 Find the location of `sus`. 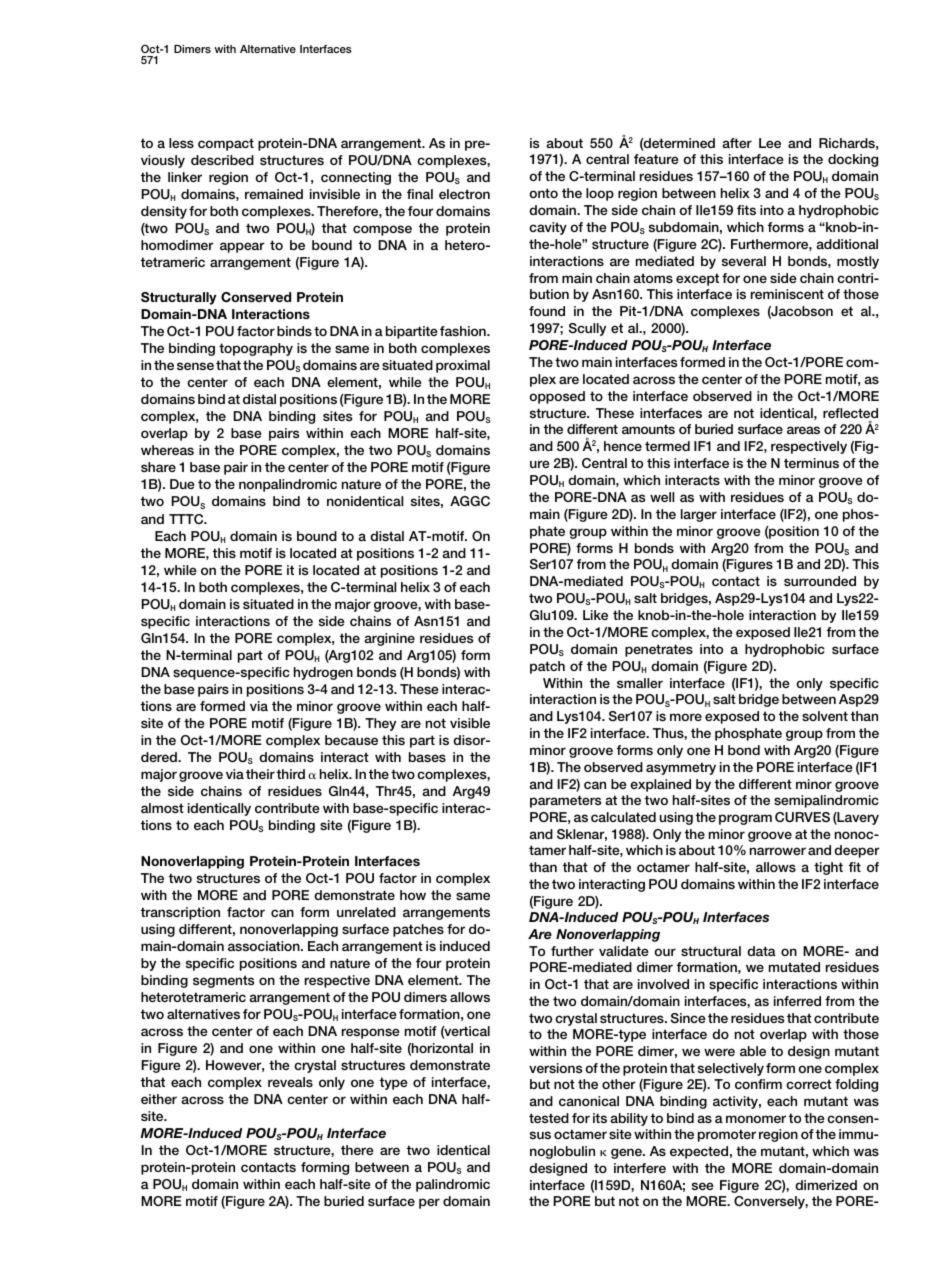

sus is located at coordinates (540, 1135).
